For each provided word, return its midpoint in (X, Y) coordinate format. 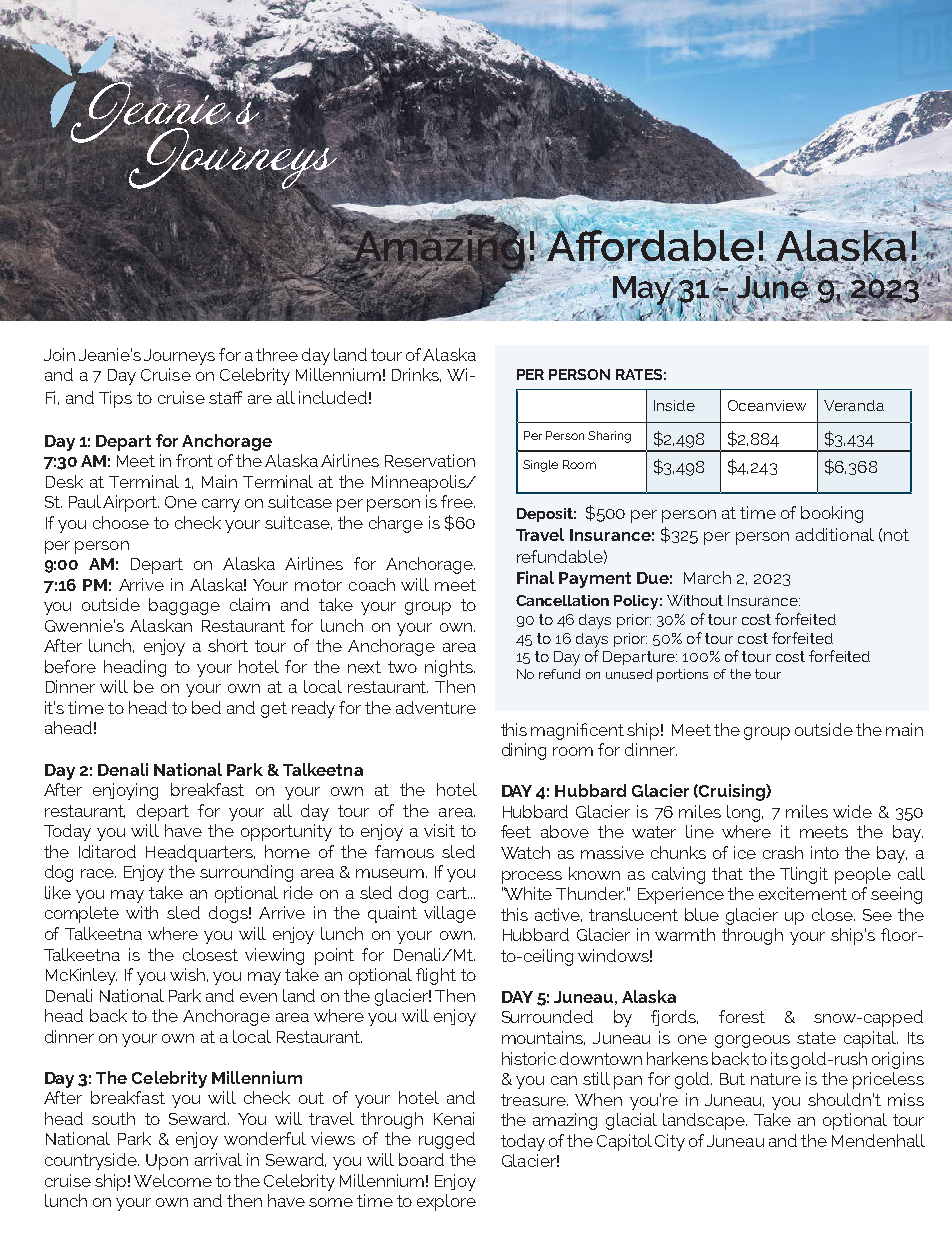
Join (59, 354)
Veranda (854, 405)
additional (835, 534)
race (98, 873)
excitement (803, 893)
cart (453, 893)
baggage (184, 606)
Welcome (173, 1180)
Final (535, 577)
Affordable (650, 245)
